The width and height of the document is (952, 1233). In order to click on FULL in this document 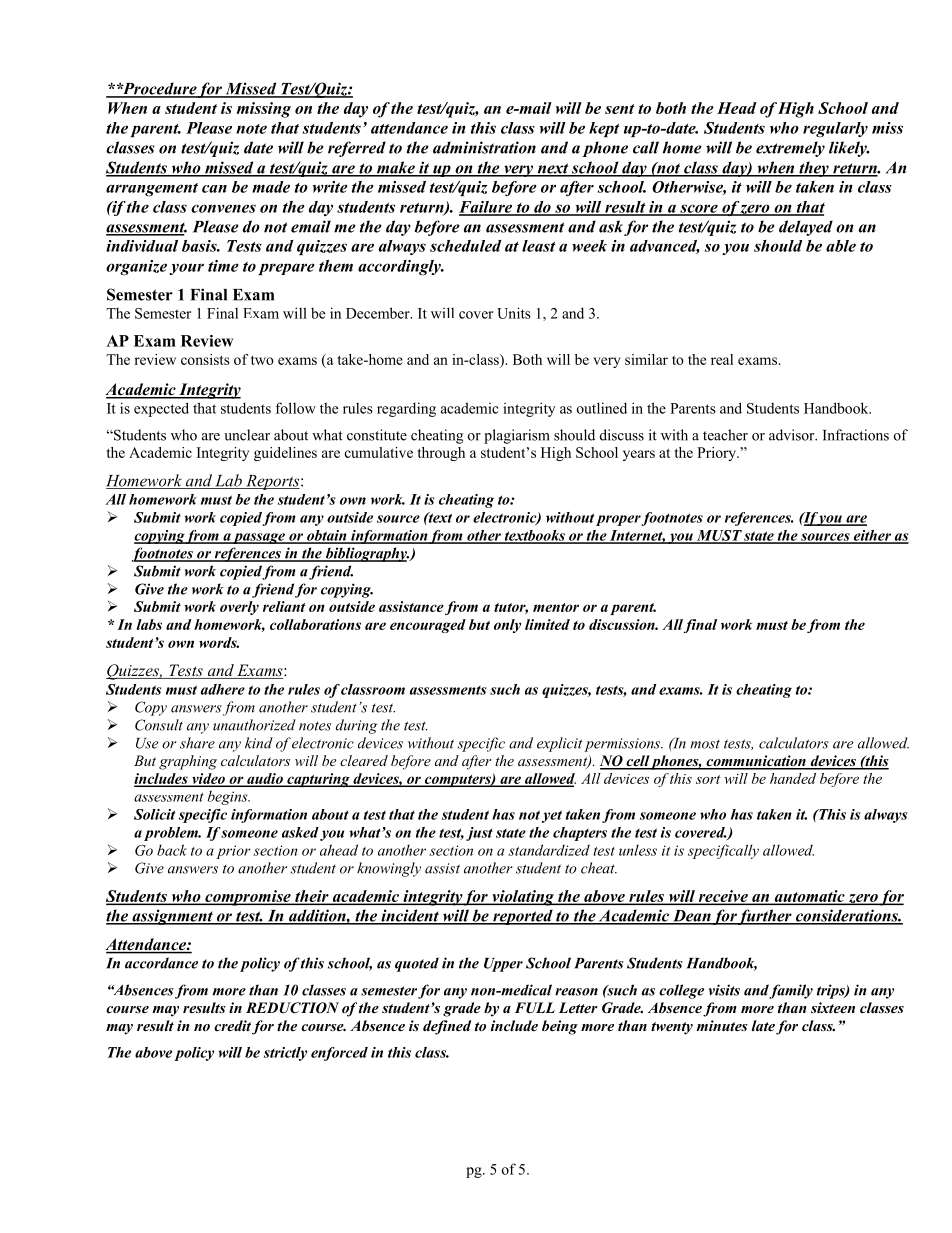, I will do `click(535, 1008)`.
